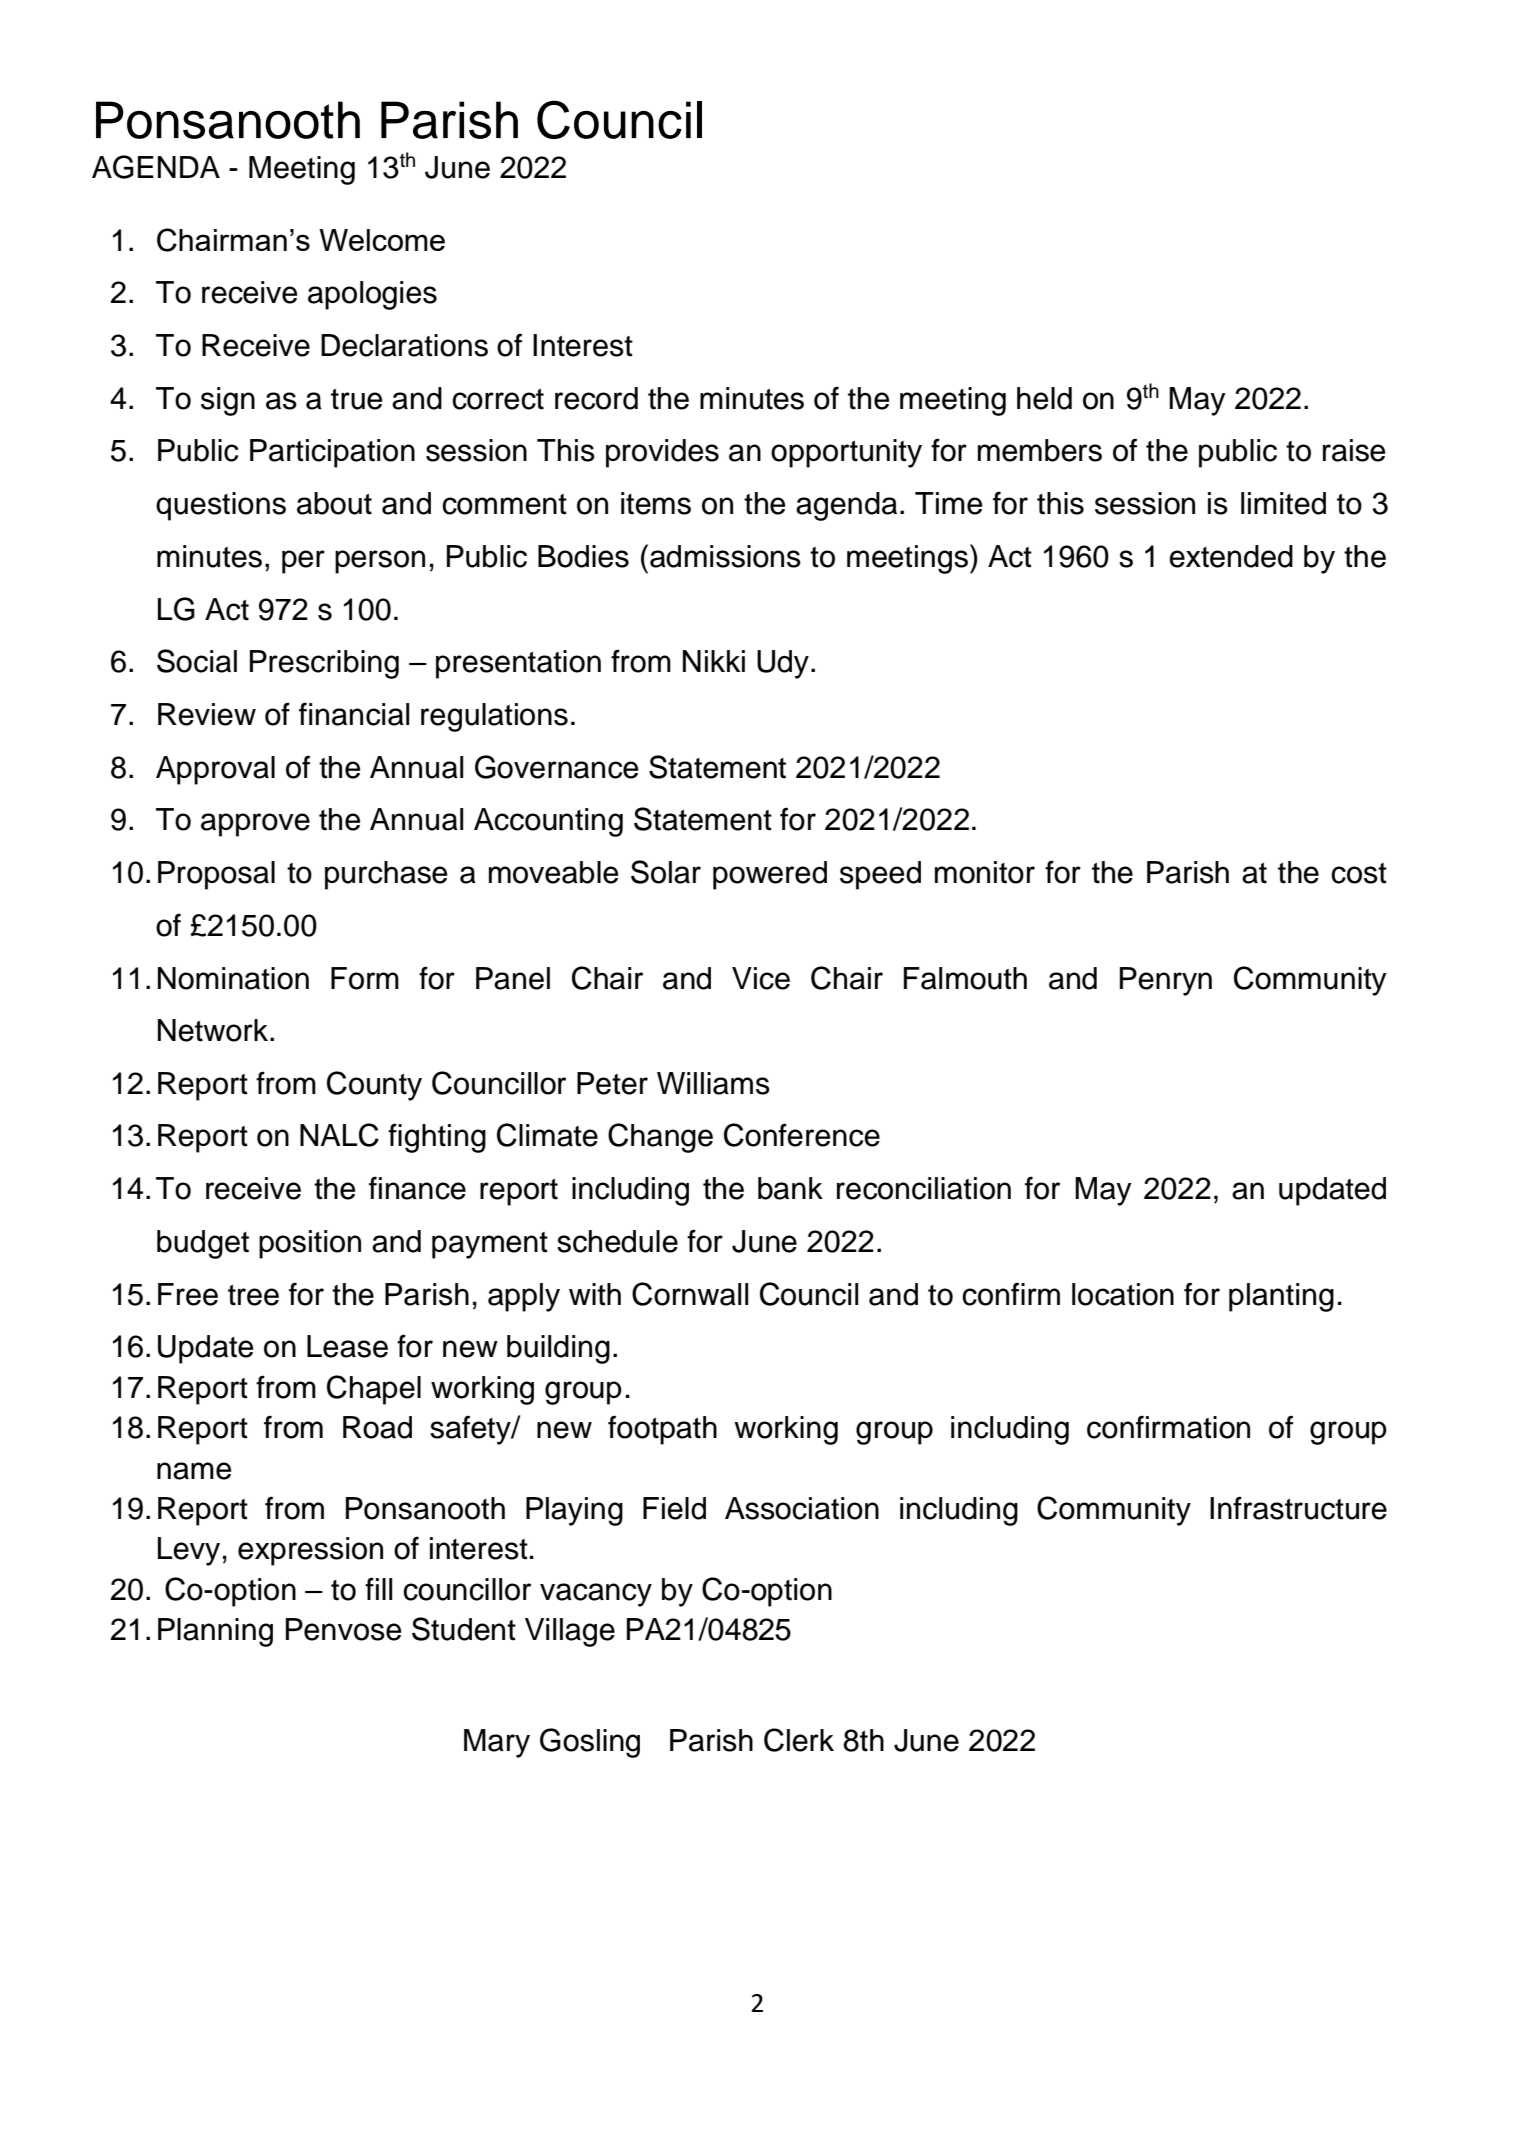  What do you see at coordinates (372, 295) in the screenshot?
I see `apologies` at bounding box center [372, 295].
